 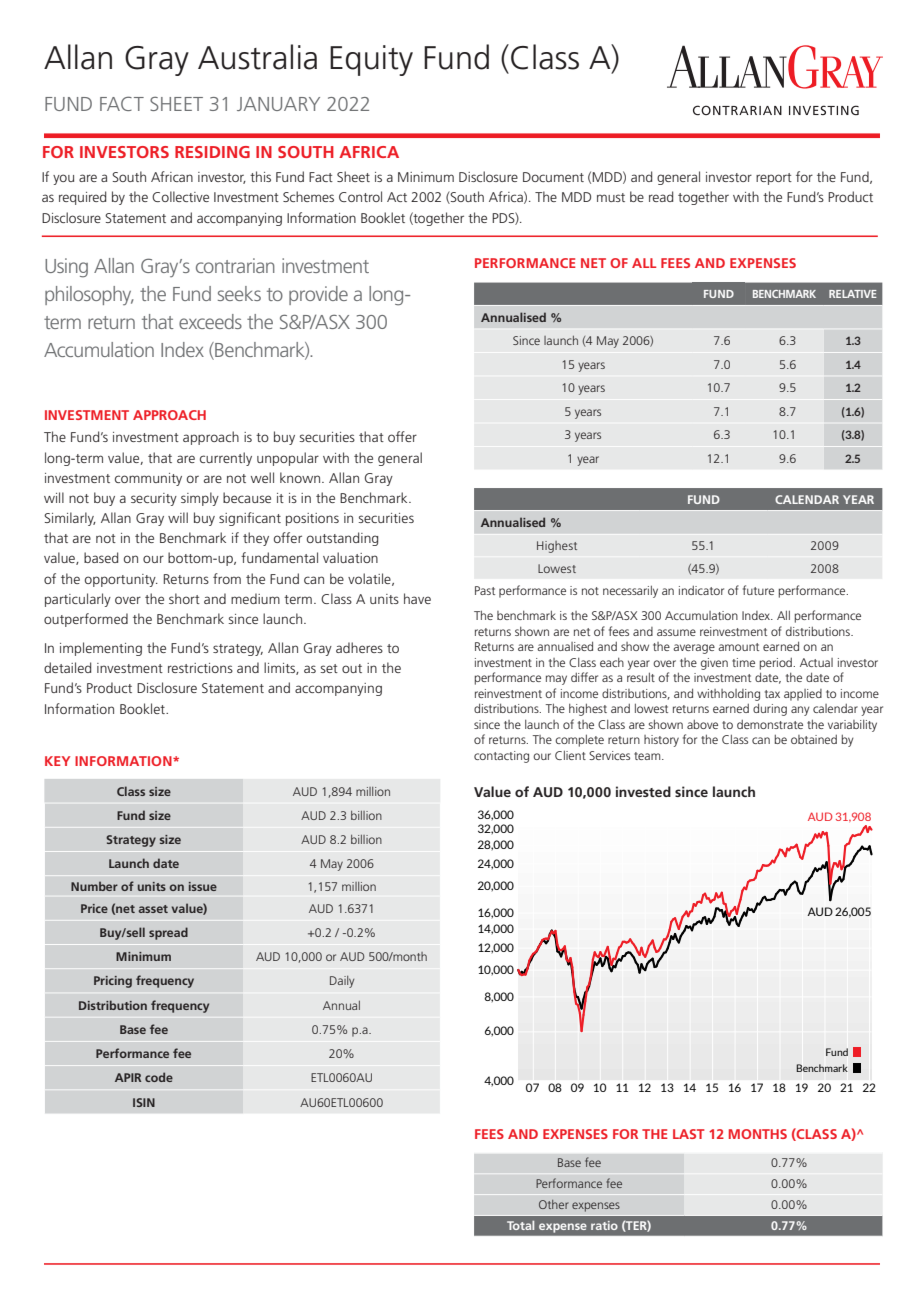 What do you see at coordinates (144, 1102) in the image?
I see `ISIN` at bounding box center [144, 1102].
